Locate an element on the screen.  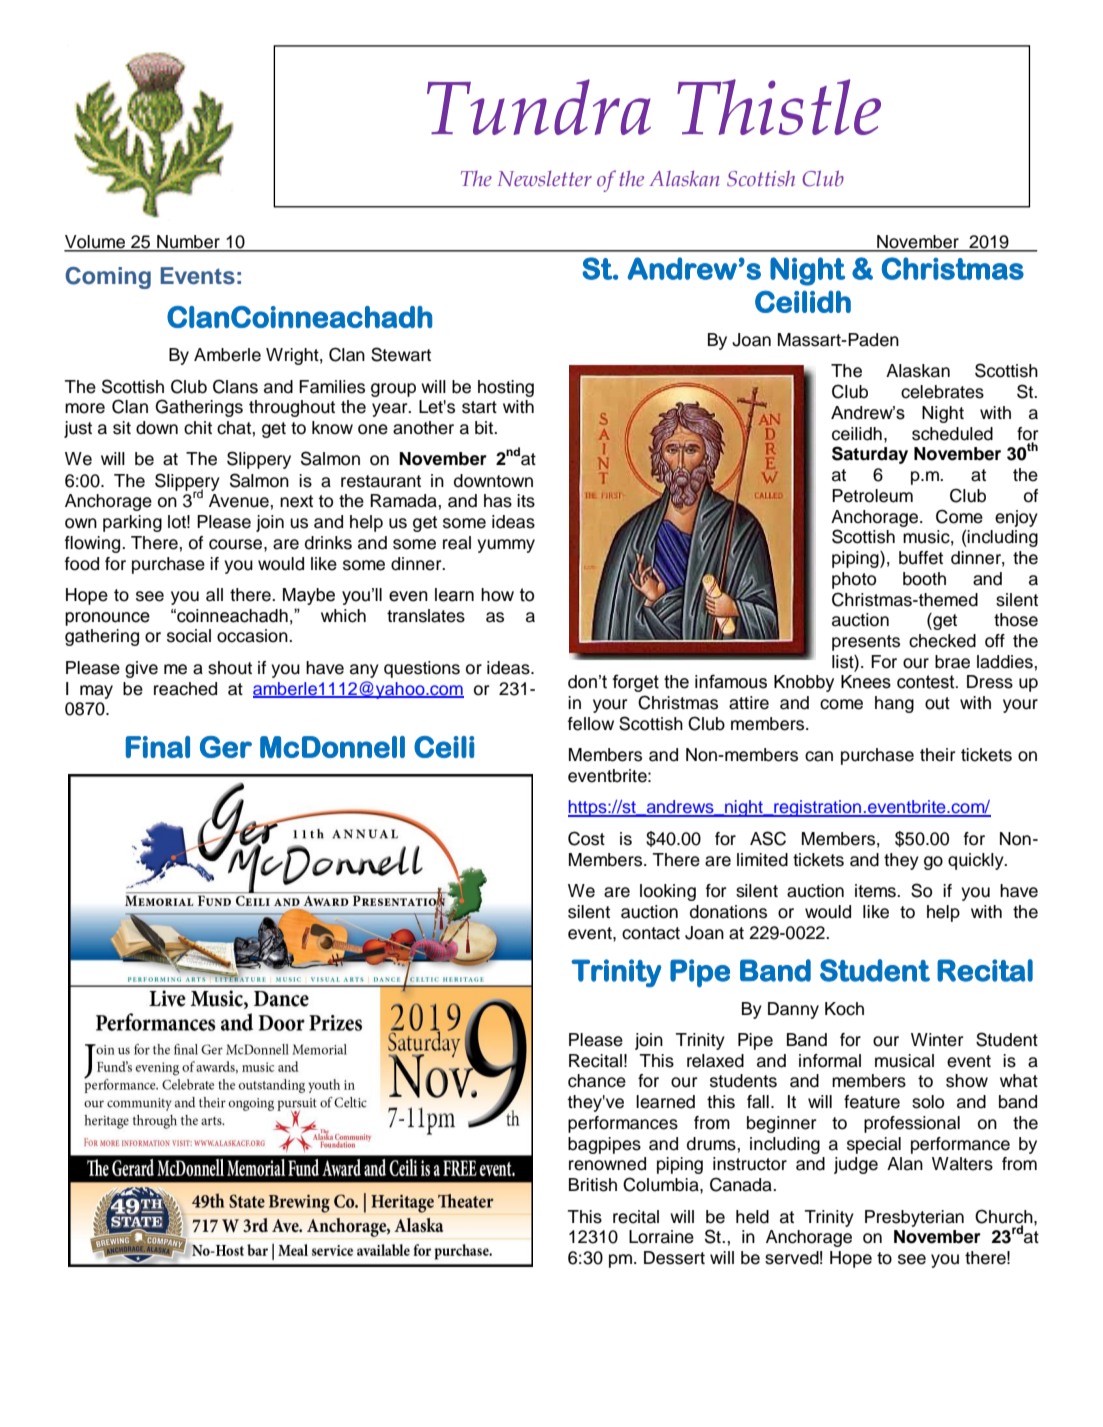
reached is located at coordinates (185, 689).
